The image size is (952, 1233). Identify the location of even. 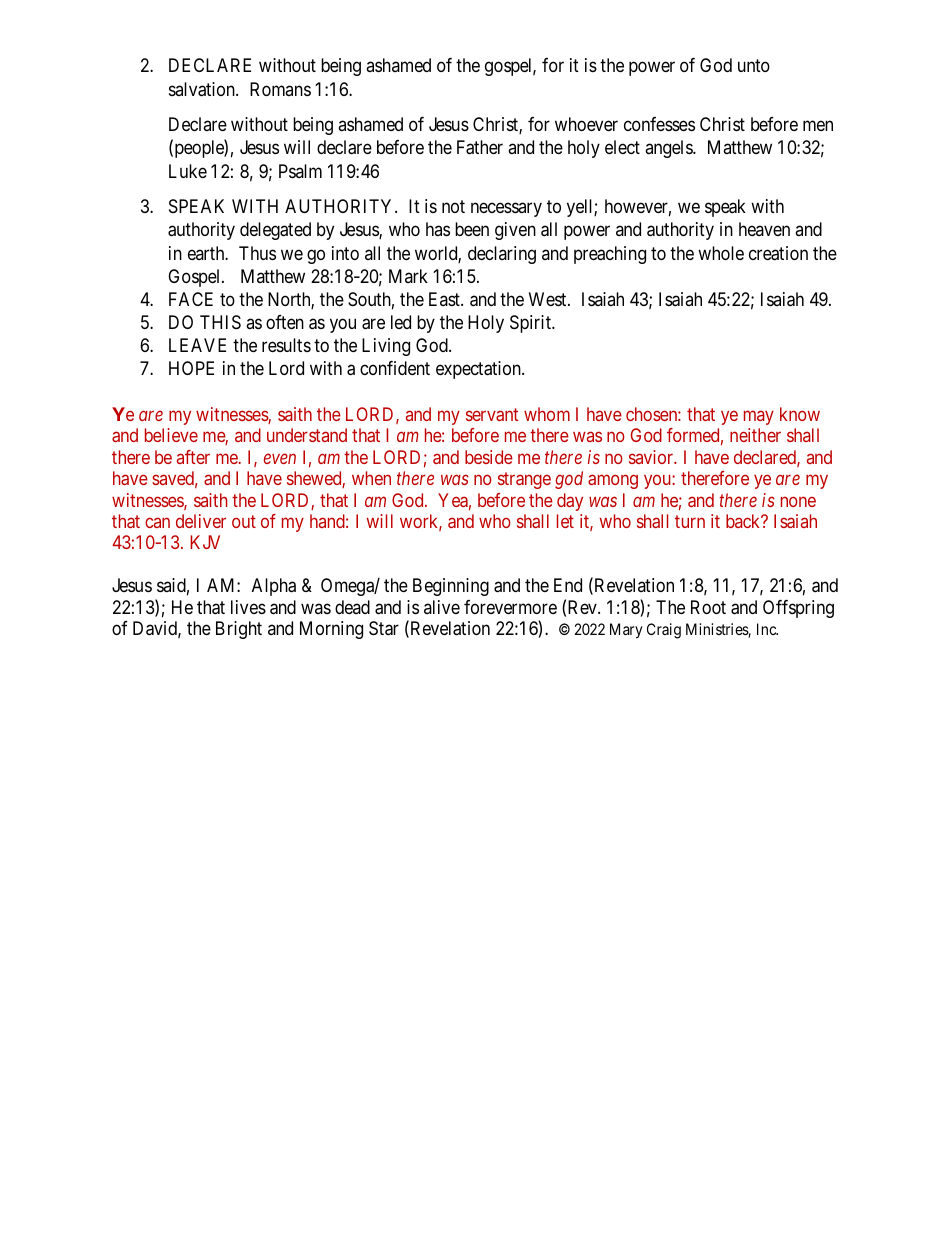
(280, 458).
